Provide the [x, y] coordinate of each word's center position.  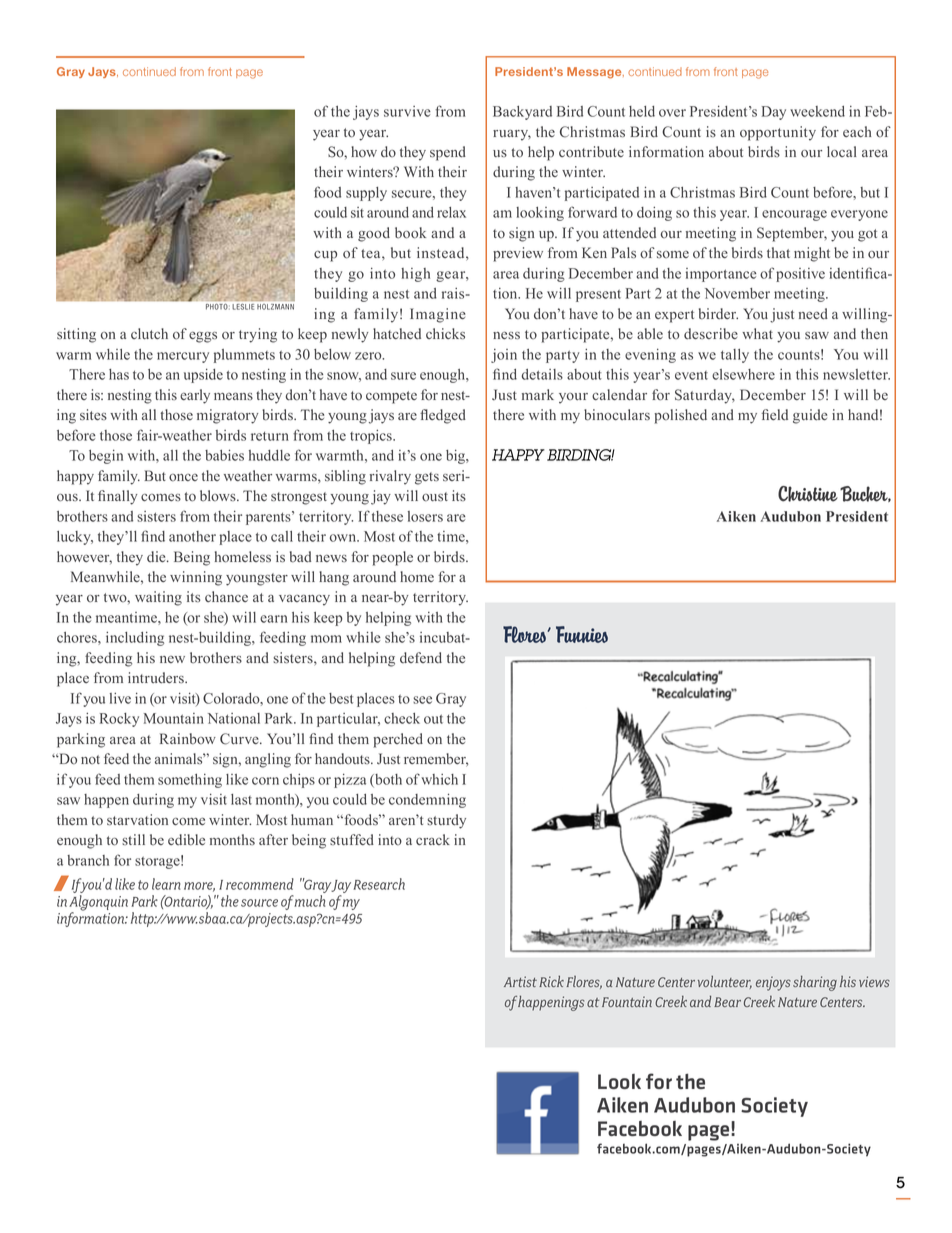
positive [800, 275]
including [135, 639]
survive [407, 111]
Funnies [582, 634]
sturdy [446, 821]
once [183, 478]
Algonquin [98, 904]
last [241, 799]
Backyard [522, 113]
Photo [217, 307]
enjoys [773, 983]
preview [518, 254]
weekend [817, 111]
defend [421, 657]
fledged [443, 416]
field [774, 415]
